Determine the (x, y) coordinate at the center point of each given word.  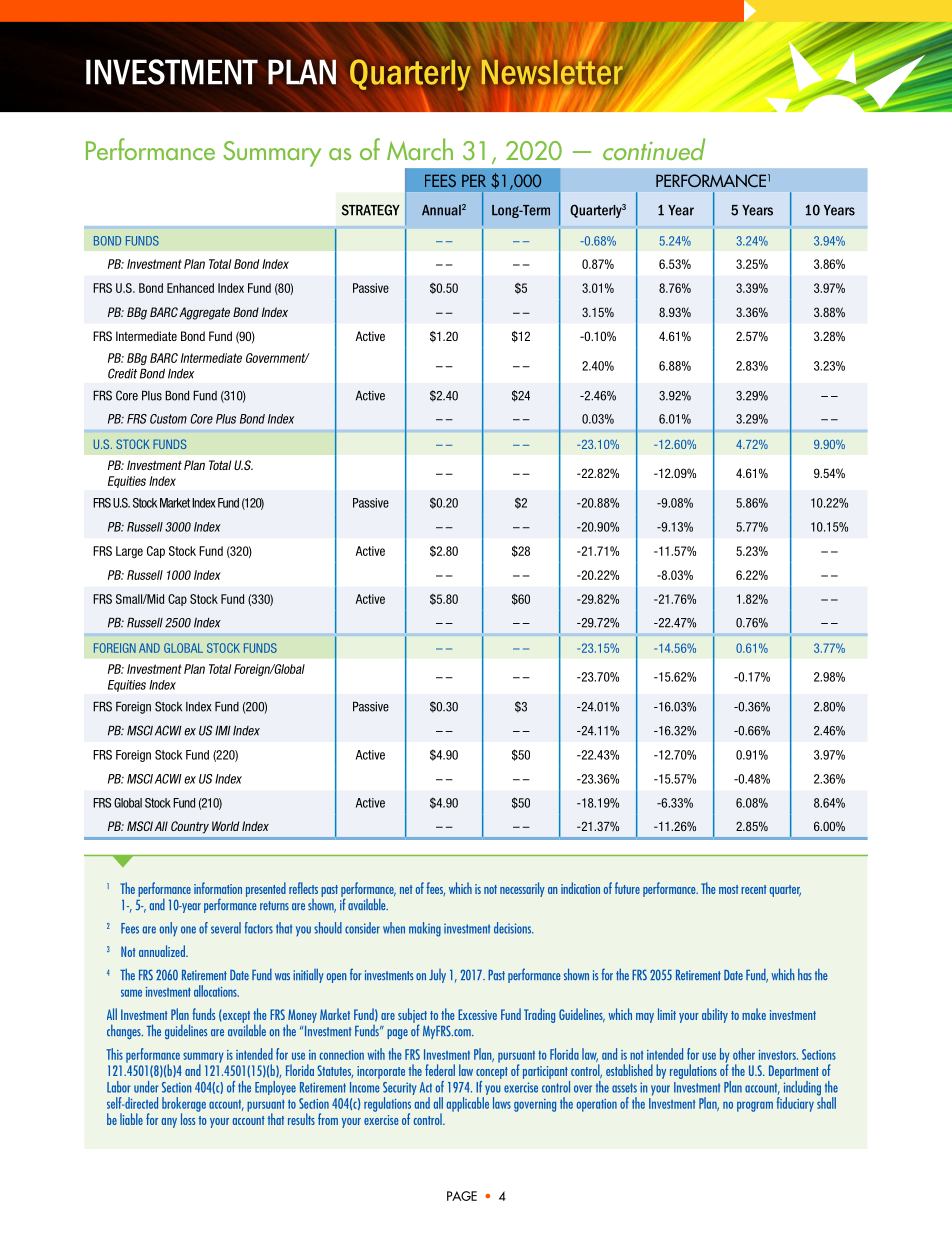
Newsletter (552, 72)
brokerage (184, 1105)
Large (129, 552)
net (406, 889)
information (218, 888)
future (627, 888)
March (420, 149)
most (729, 889)
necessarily (522, 889)
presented (266, 889)
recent (754, 889)
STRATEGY (371, 210)
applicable (467, 1104)
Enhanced (190, 288)
